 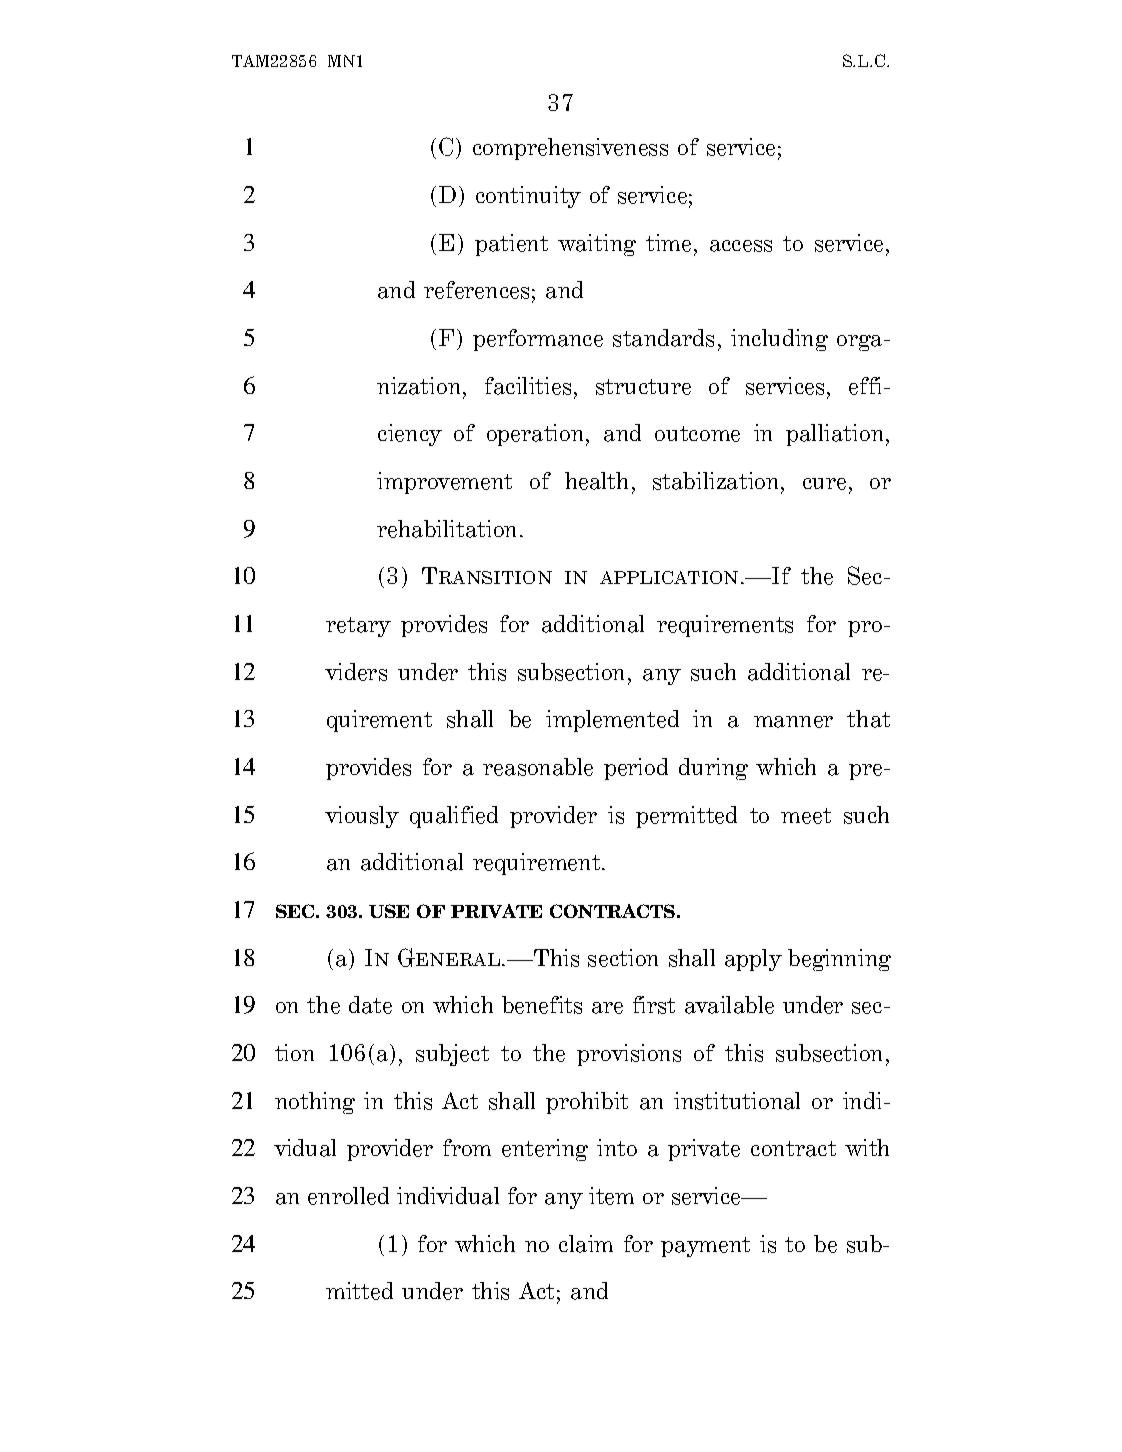 I want to click on access, so click(x=741, y=246).
